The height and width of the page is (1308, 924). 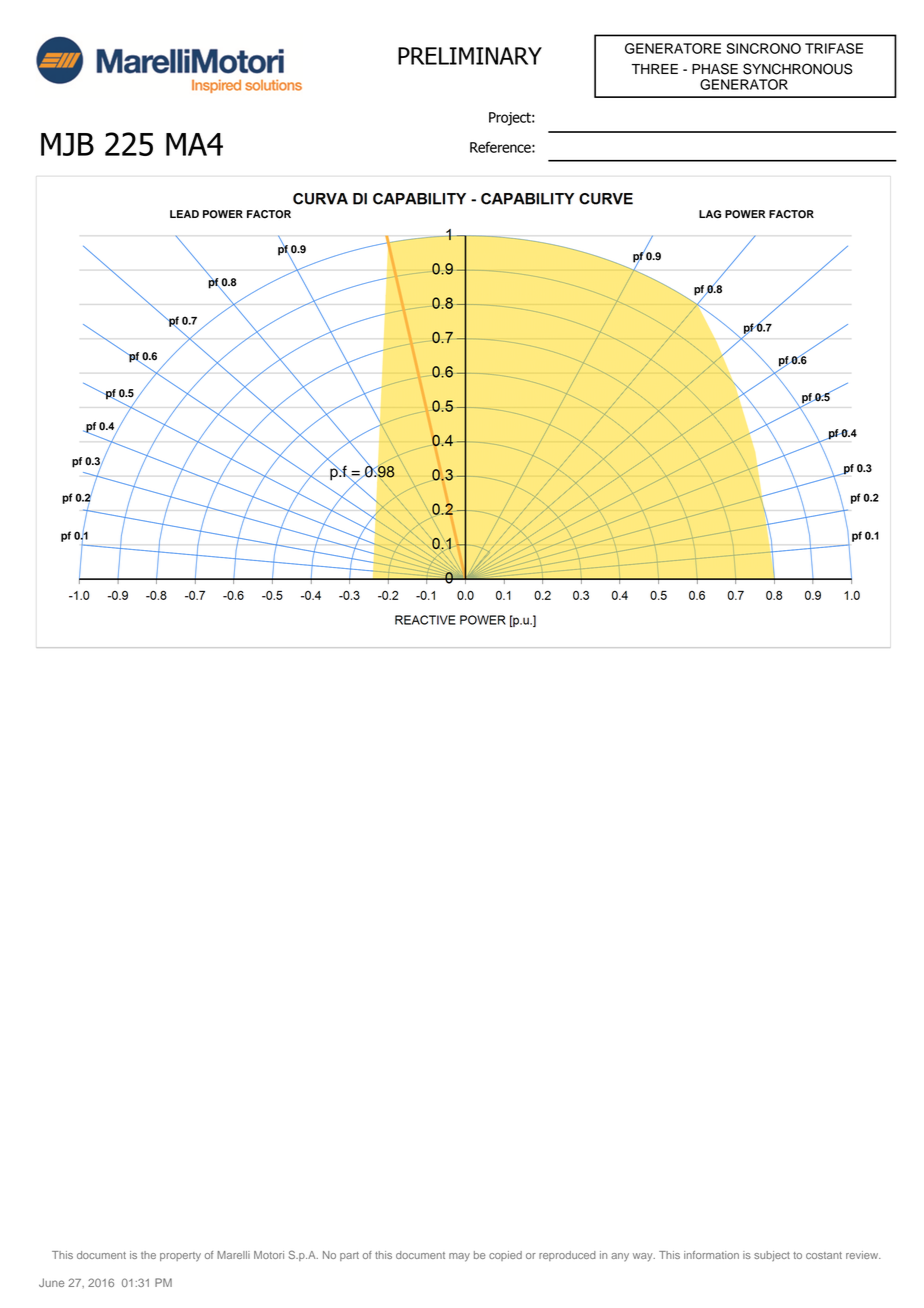 I want to click on LEAD, so click(x=184, y=214).
